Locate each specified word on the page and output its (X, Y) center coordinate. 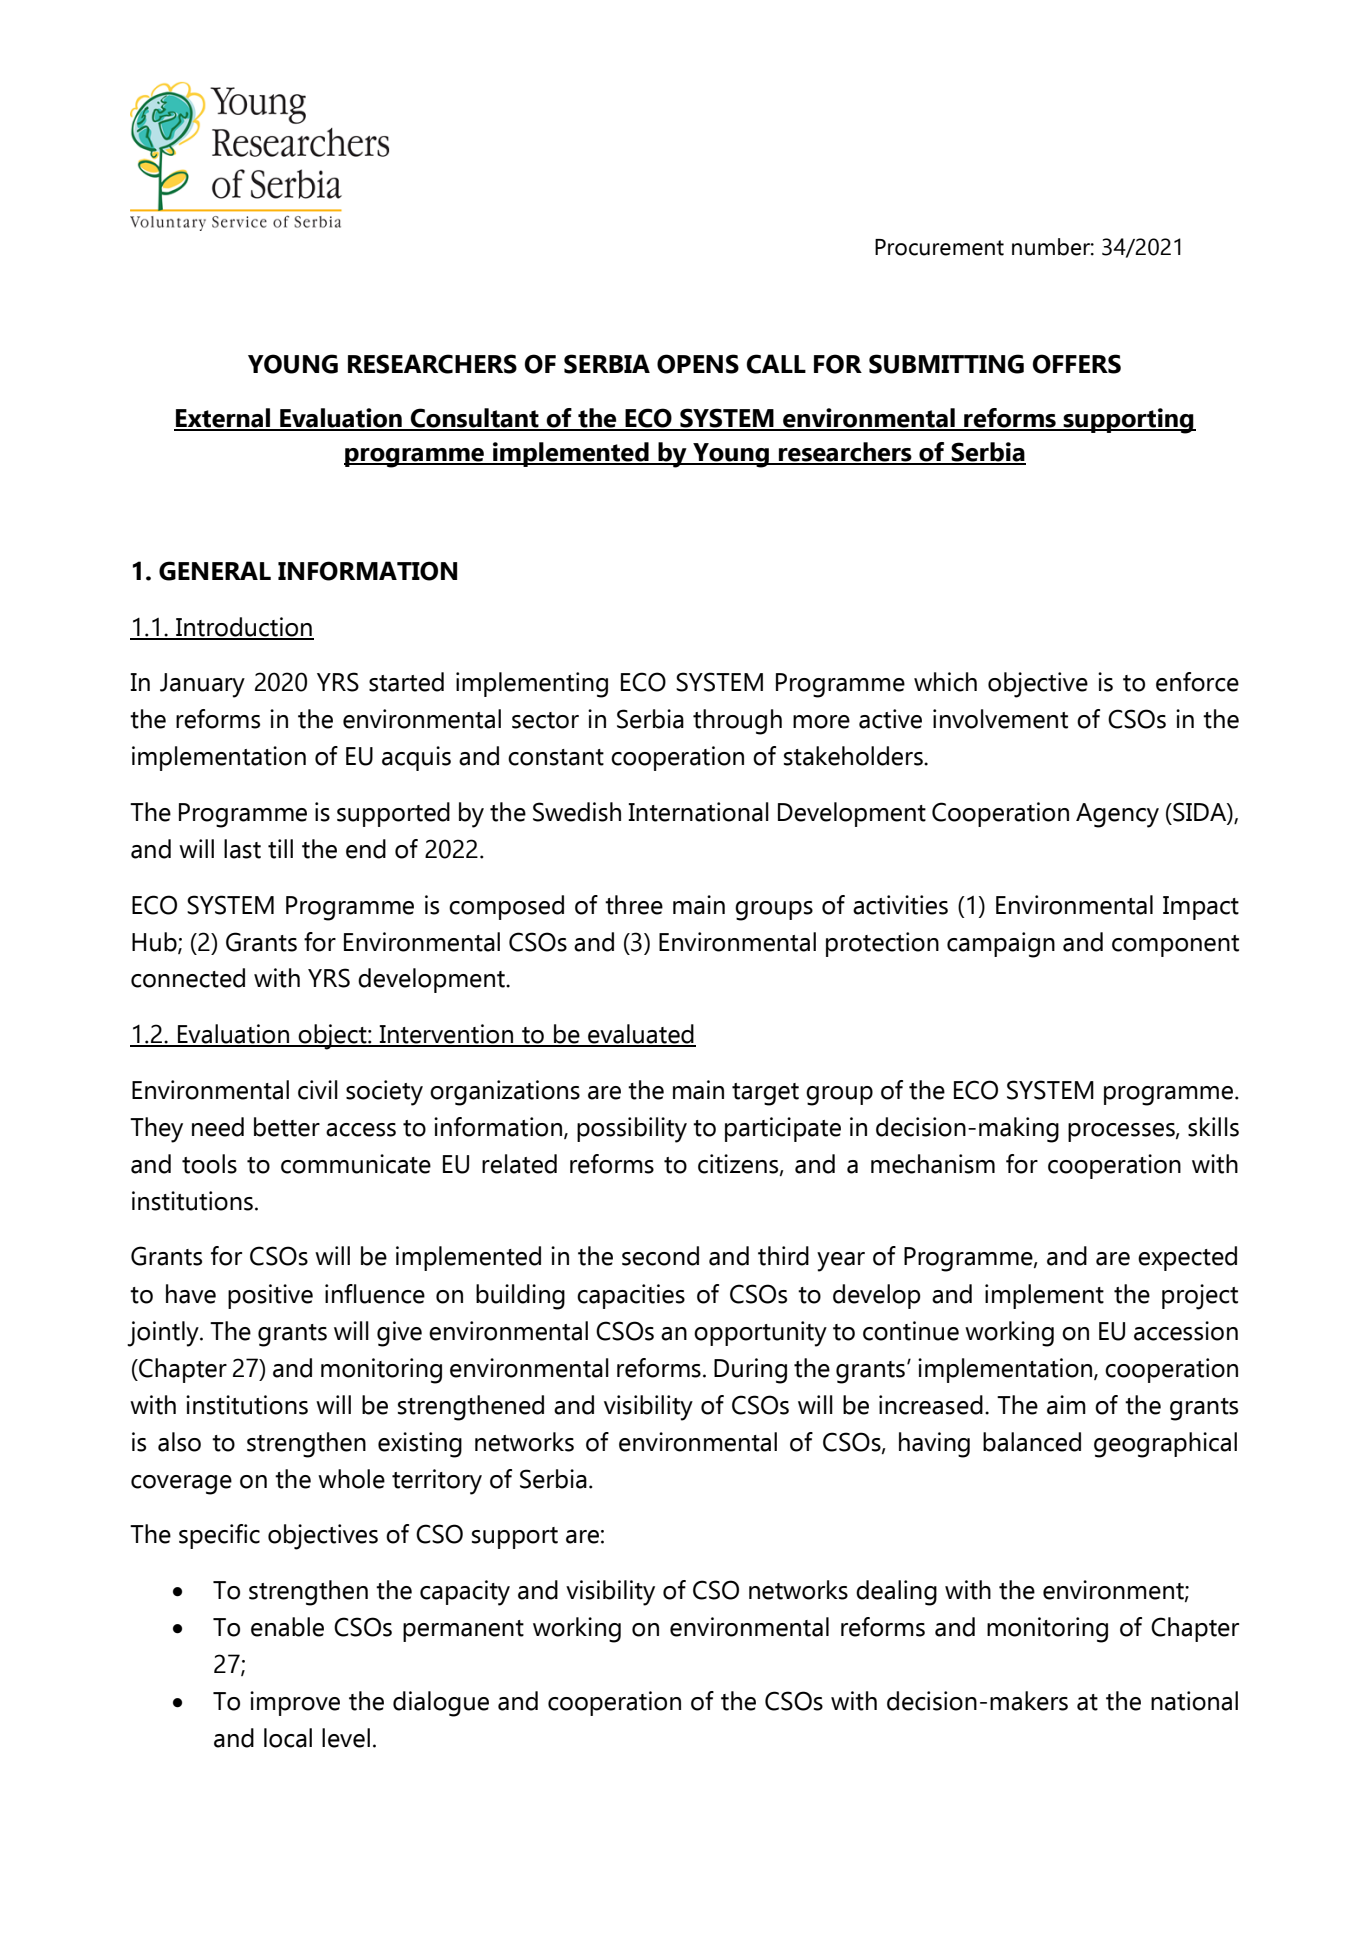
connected (188, 978)
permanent (463, 1631)
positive (270, 1296)
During (750, 1371)
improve (295, 1703)
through (737, 722)
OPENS (698, 364)
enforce (1197, 682)
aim (1066, 1405)
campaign (1001, 945)
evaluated (641, 1035)
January (202, 685)
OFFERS (1076, 364)
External (223, 419)
